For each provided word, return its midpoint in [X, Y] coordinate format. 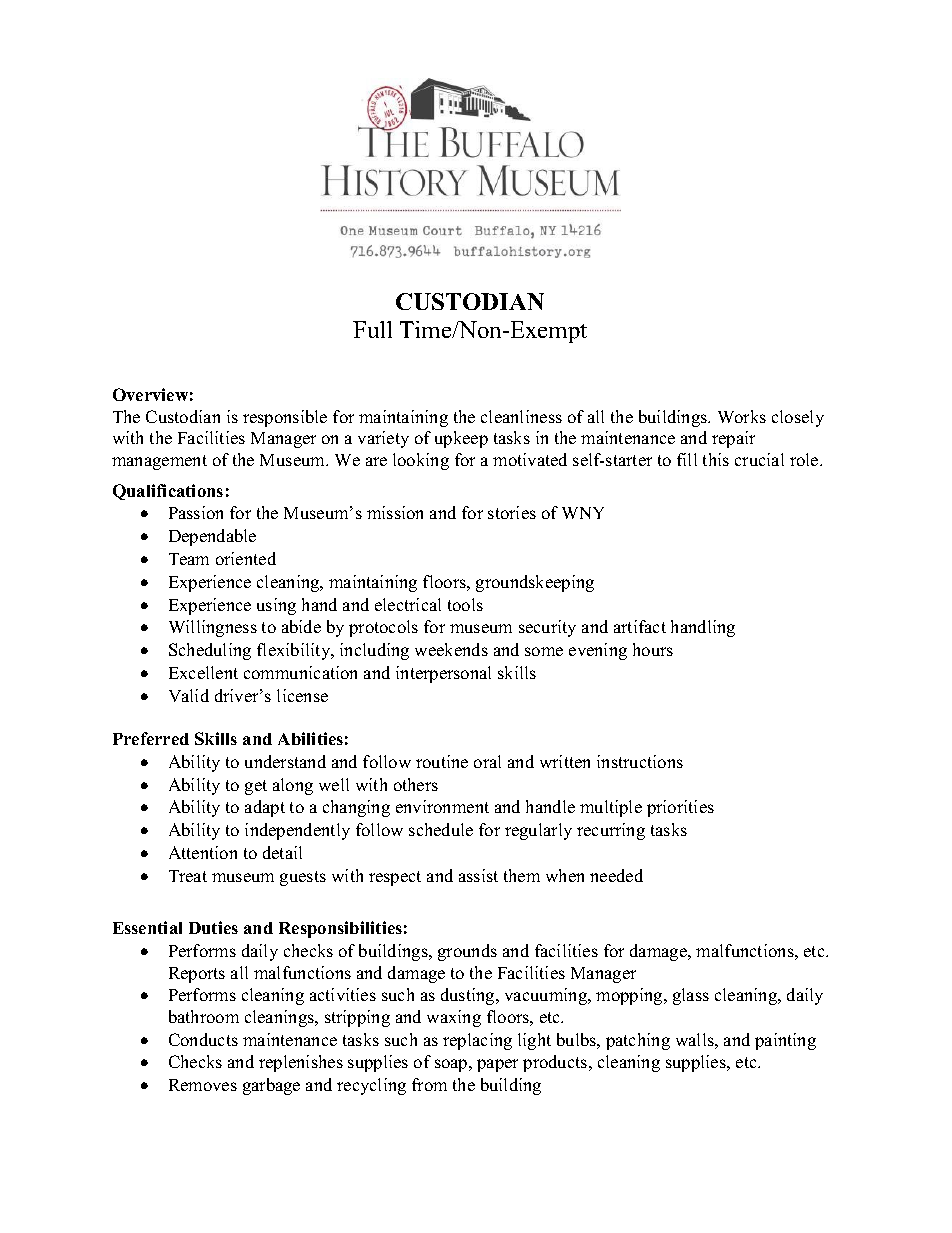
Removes [203, 1085]
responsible [285, 418]
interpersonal [443, 674]
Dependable [212, 537]
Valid [189, 695]
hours [653, 649]
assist [478, 875]
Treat [188, 876]
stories [512, 512]
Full [372, 329]
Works [742, 416]
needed [616, 875]
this [716, 459]
